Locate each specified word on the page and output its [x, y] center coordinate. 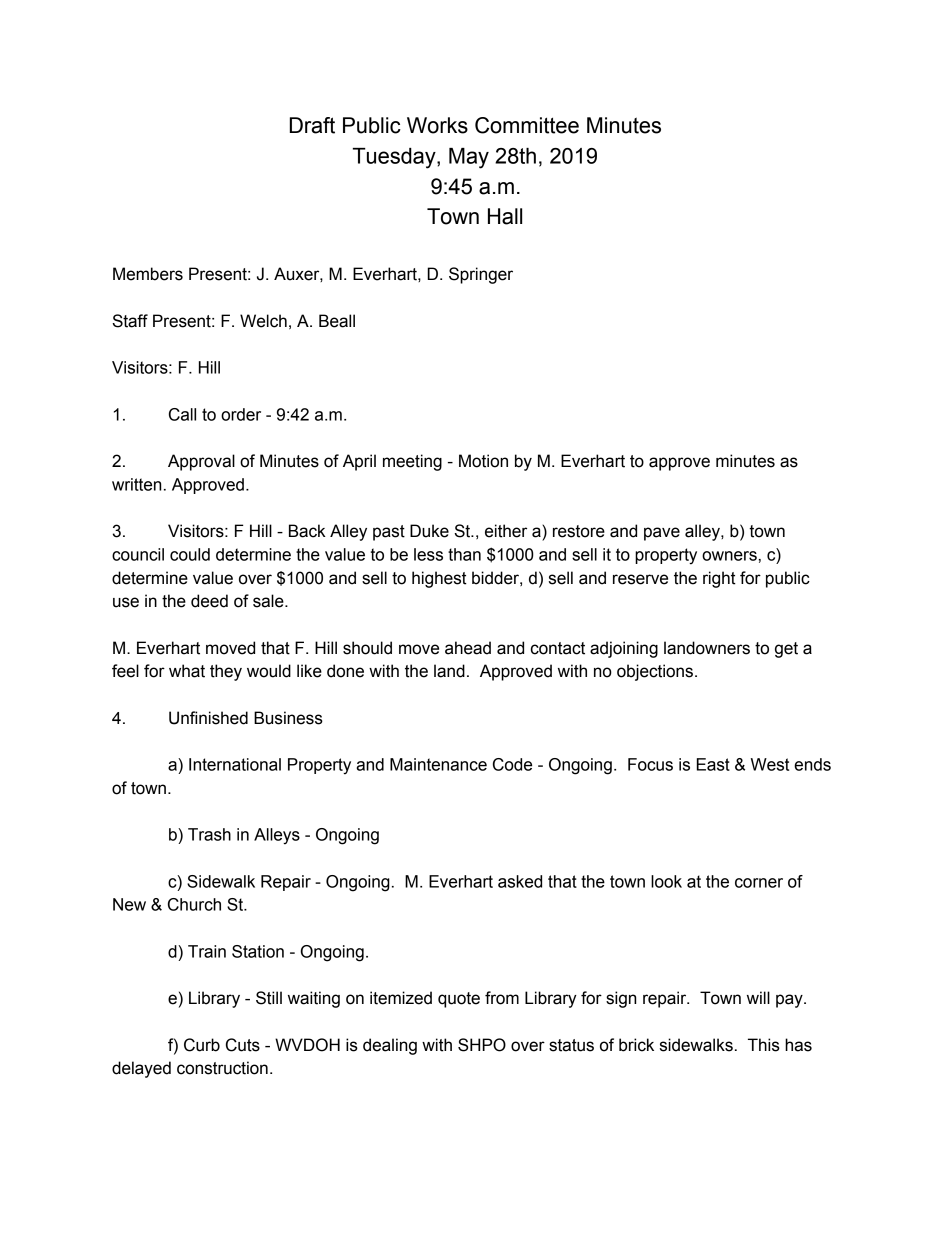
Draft [312, 125]
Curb [202, 1045]
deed [209, 601]
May [469, 158]
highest [439, 579]
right [719, 579]
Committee [527, 125]
